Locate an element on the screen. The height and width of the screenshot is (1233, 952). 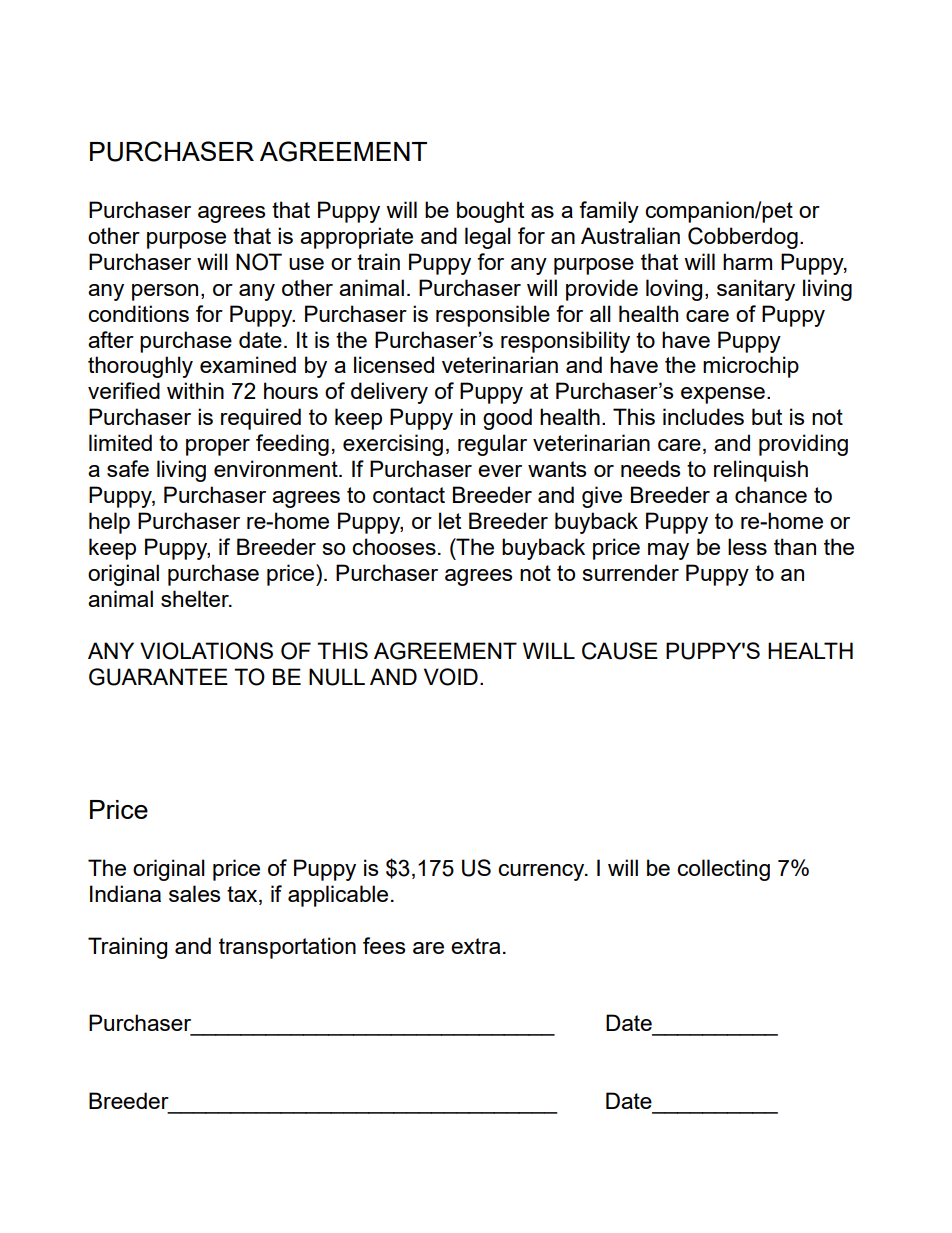
harm is located at coordinates (747, 261).
